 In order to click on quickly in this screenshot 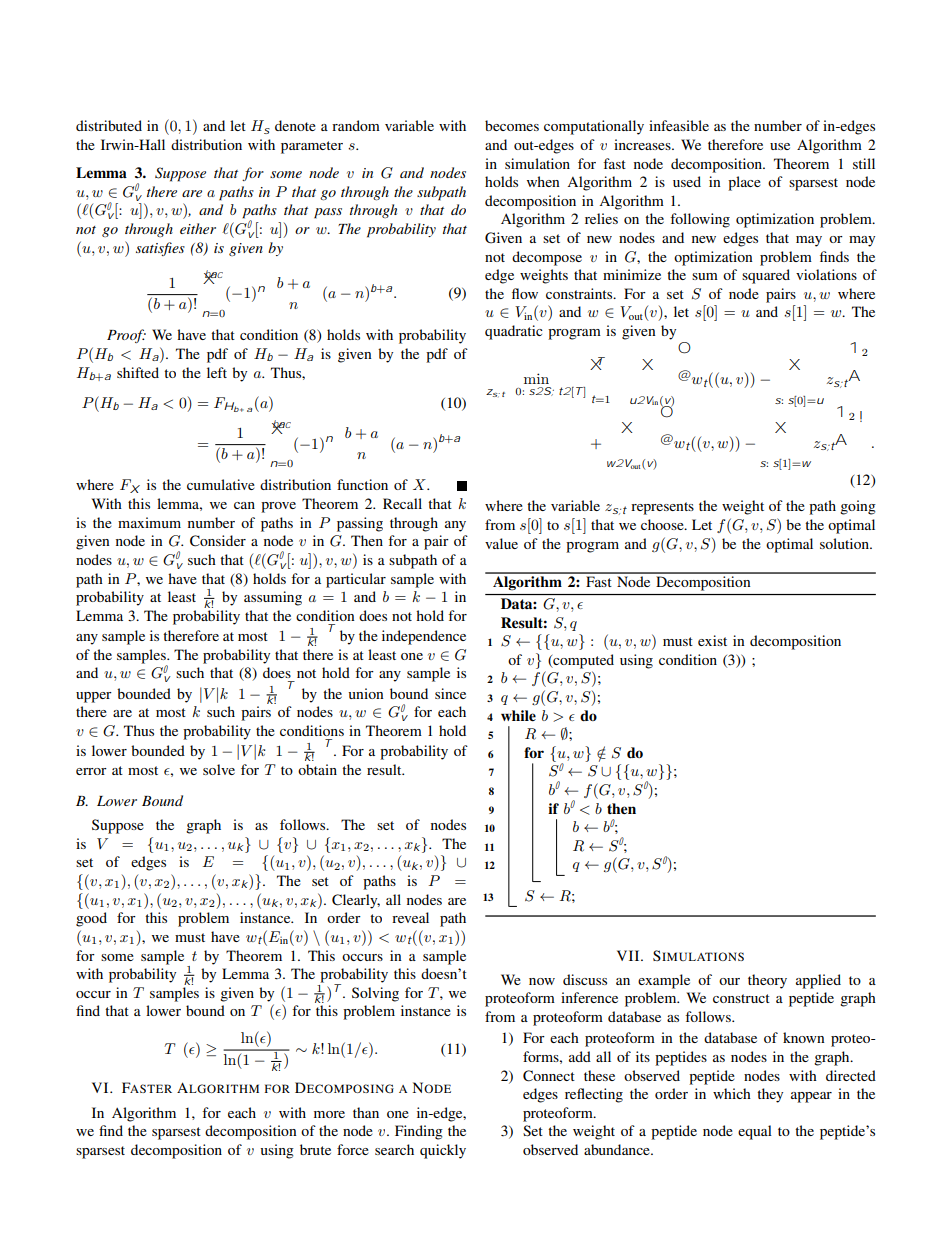, I will do `click(443, 1151)`.
